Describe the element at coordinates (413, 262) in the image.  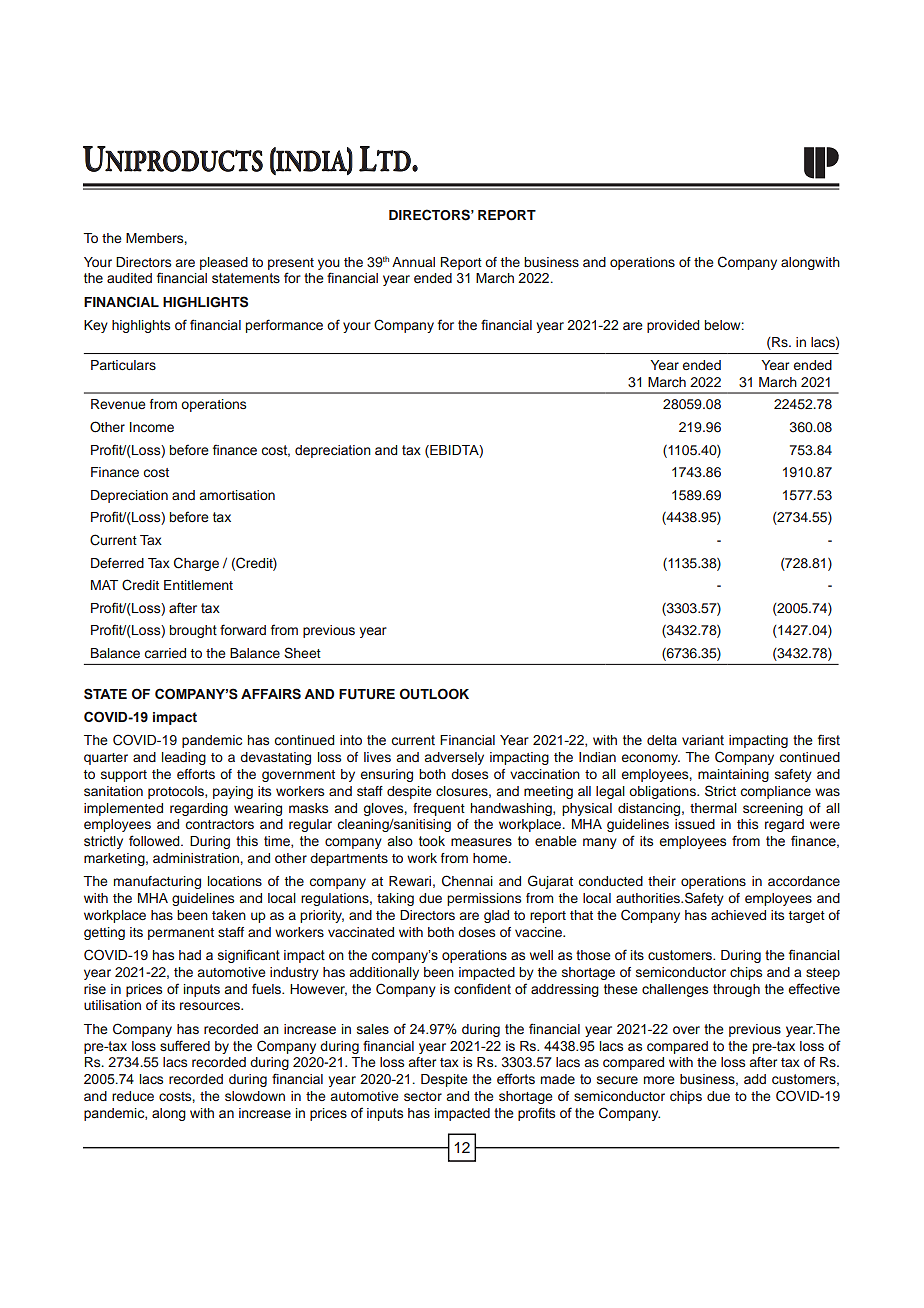
I see `Annual` at that location.
